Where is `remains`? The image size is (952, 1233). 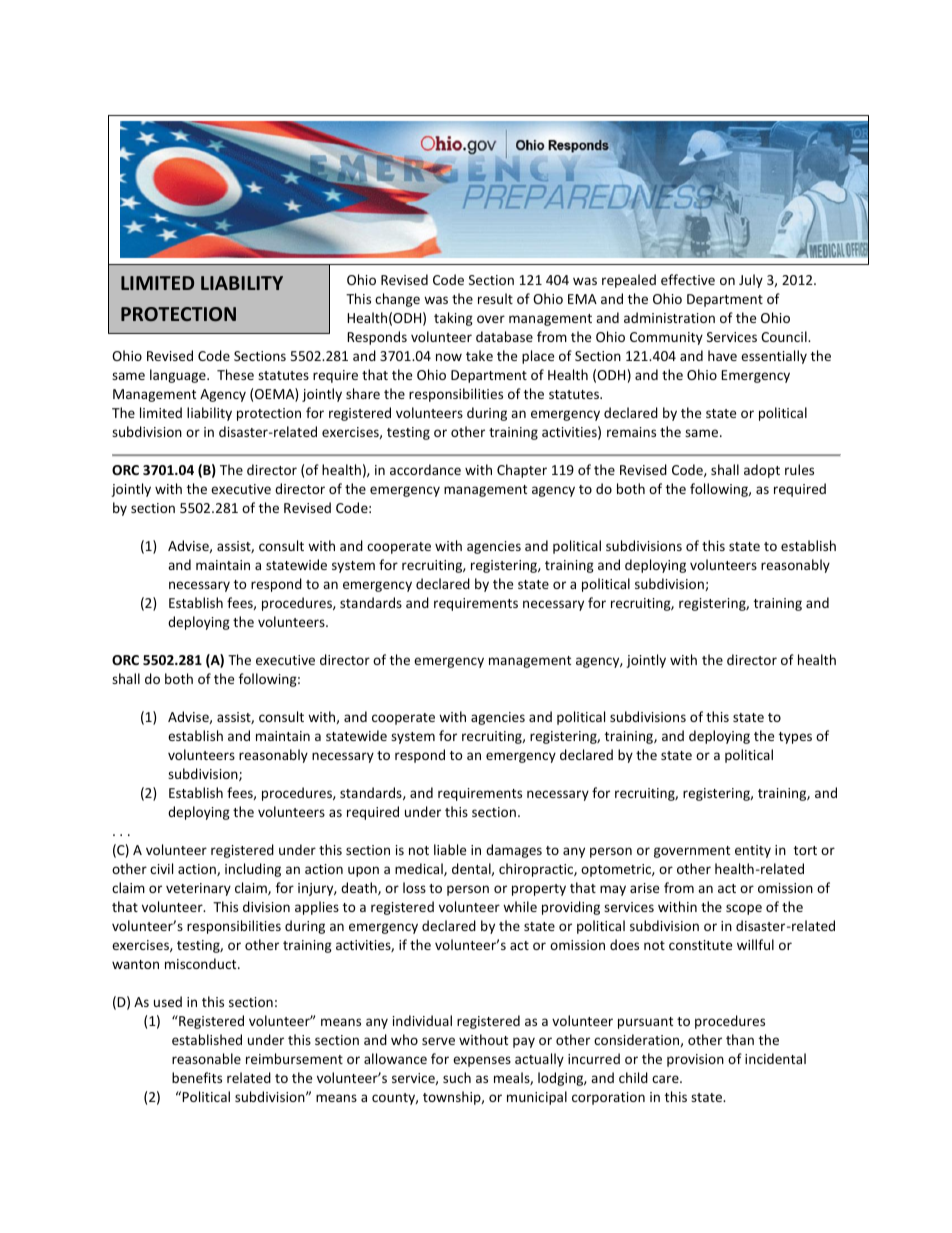 remains is located at coordinates (631, 432).
